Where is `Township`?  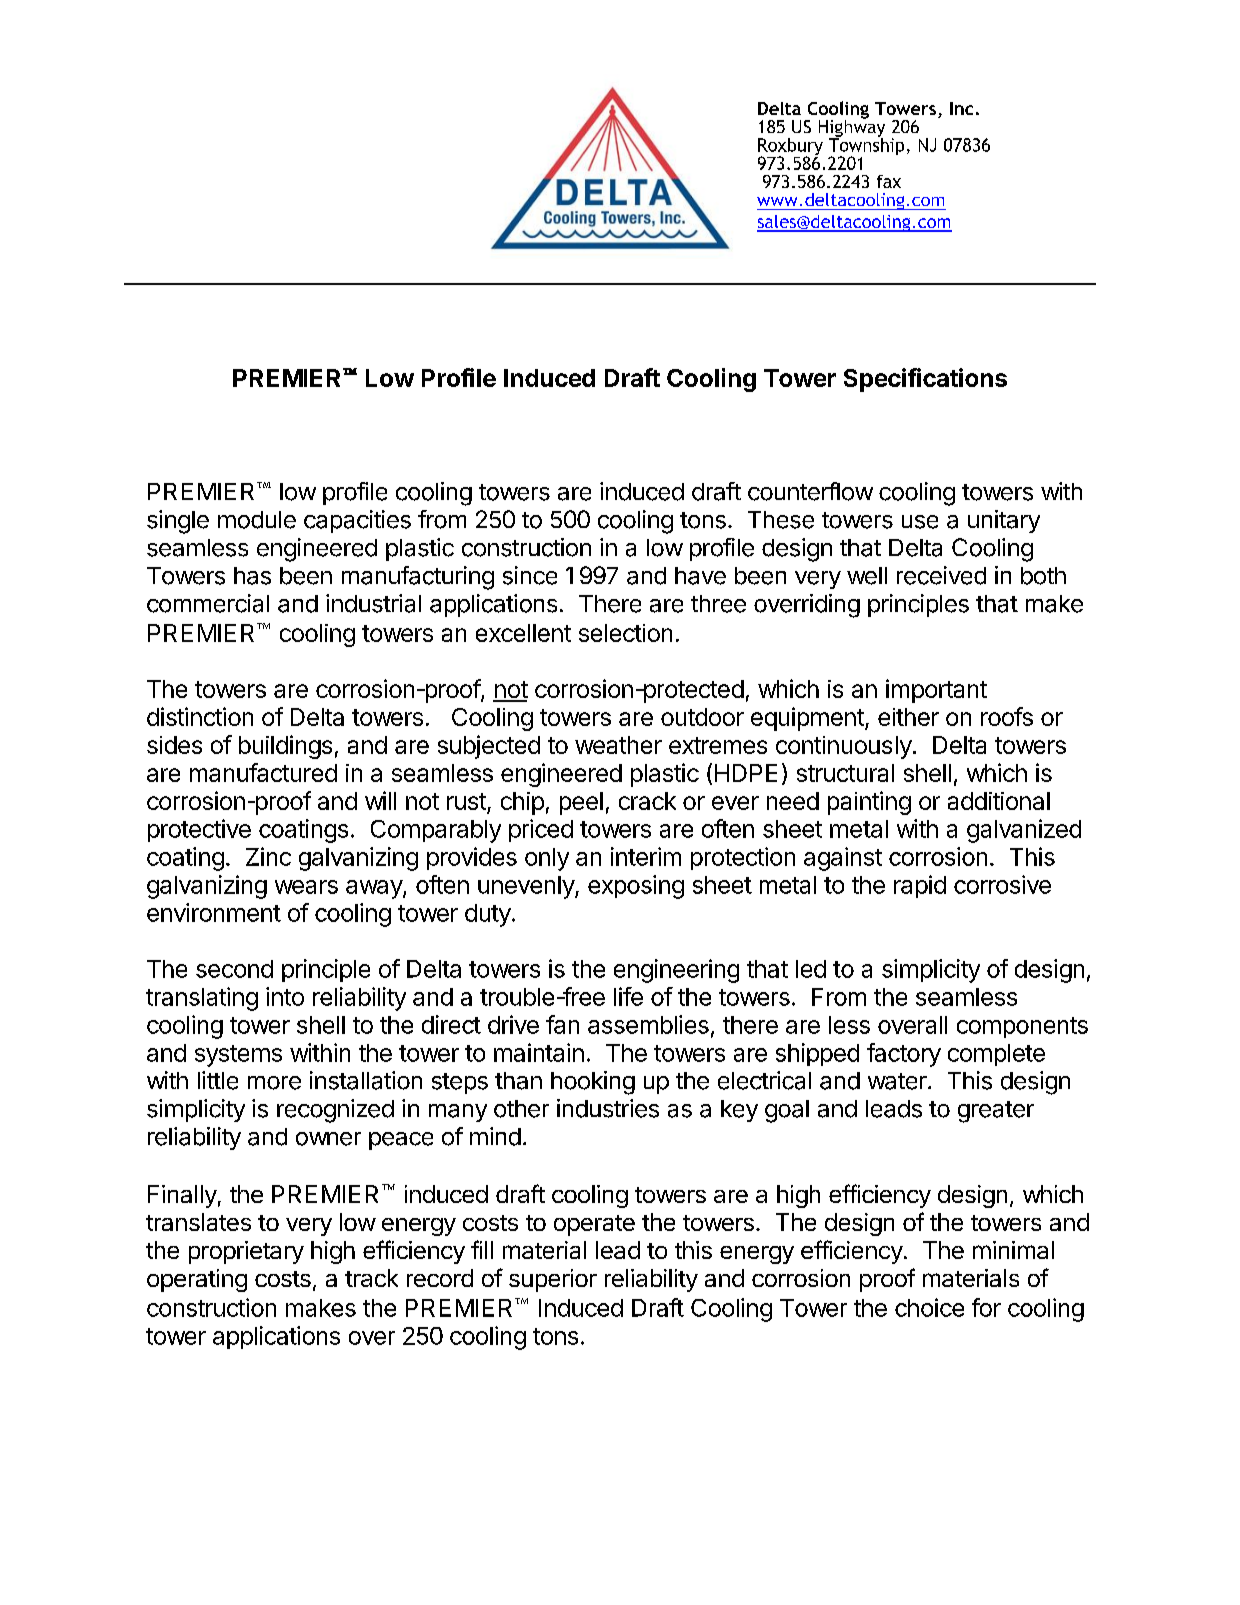 Township is located at coordinates (866, 147).
